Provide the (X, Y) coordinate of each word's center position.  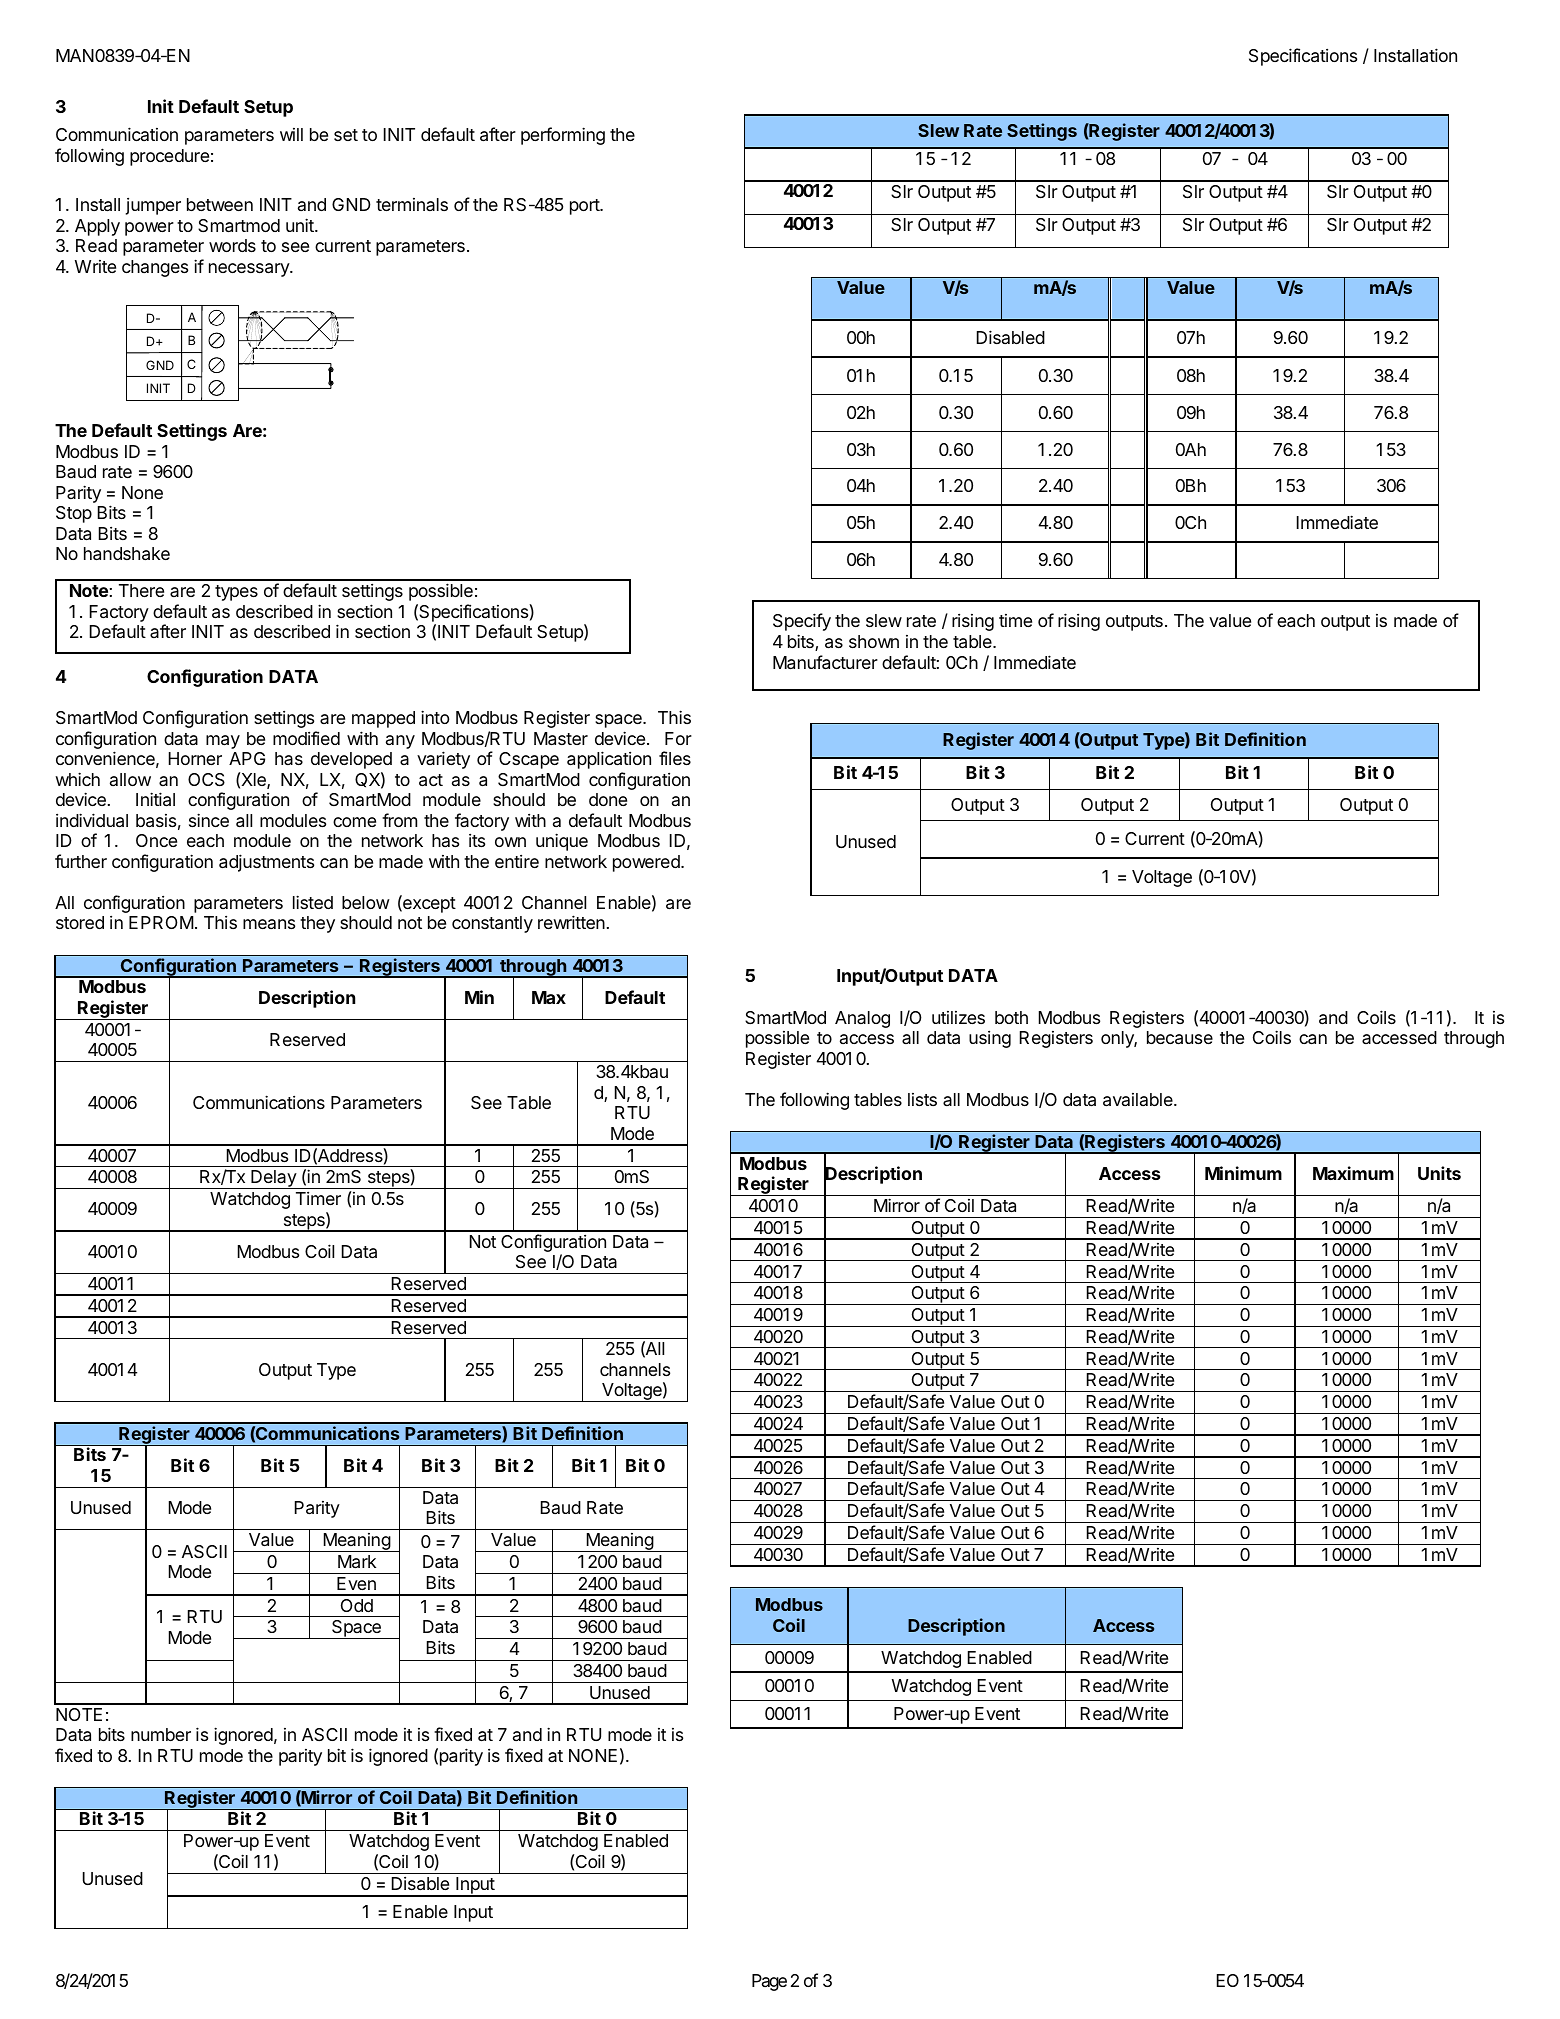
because (1180, 1038)
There (141, 590)
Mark (357, 1562)
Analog (862, 1019)
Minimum (1243, 1173)
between (220, 204)
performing (563, 136)
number (161, 1734)
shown (874, 641)
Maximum (1353, 1173)
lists (922, 1099)
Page (769, 1982)
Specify (802, 622)
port (585, 207)
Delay (273, 1179)
